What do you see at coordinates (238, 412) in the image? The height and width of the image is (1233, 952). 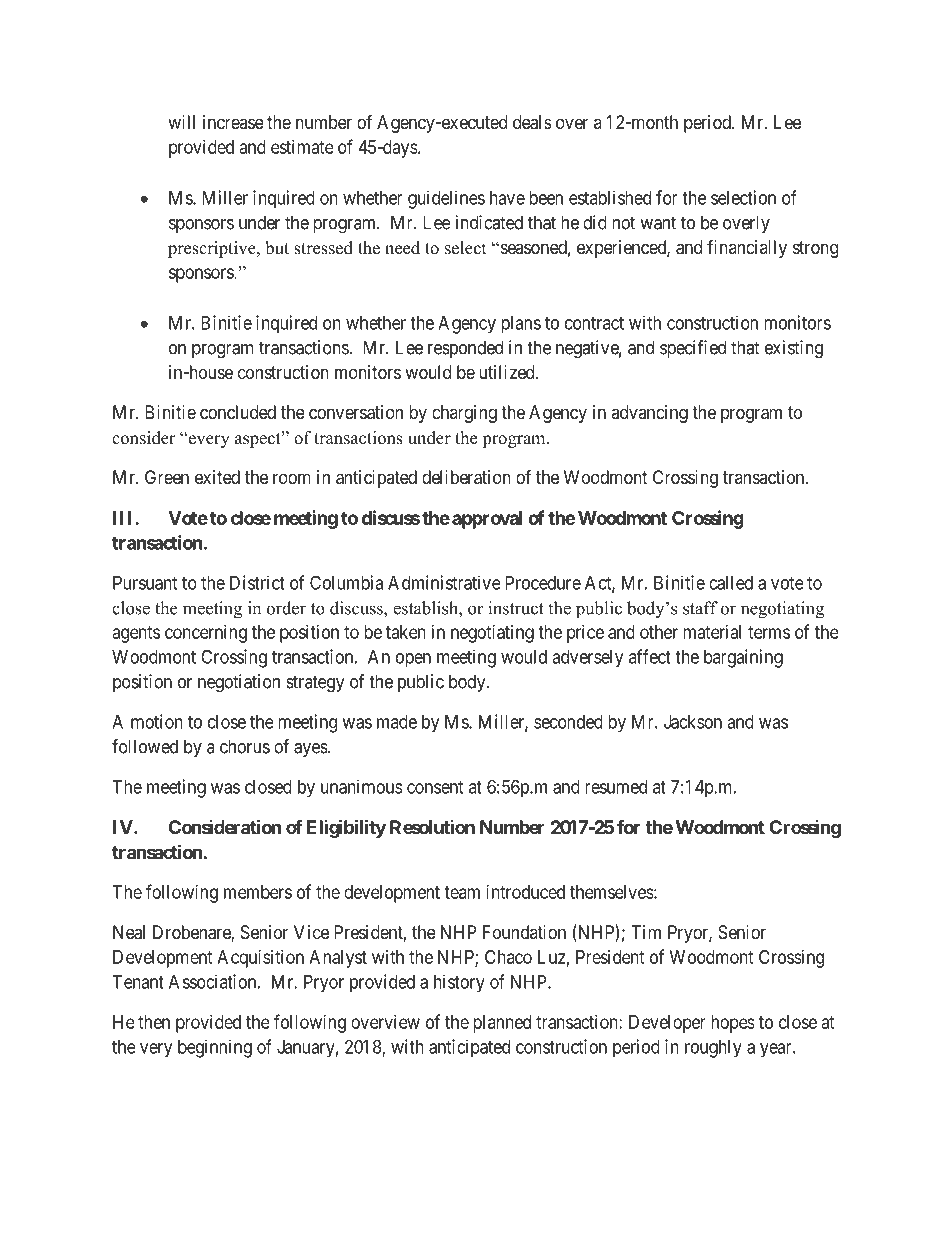 I see `concluded` at bounding box center [238, 412].
